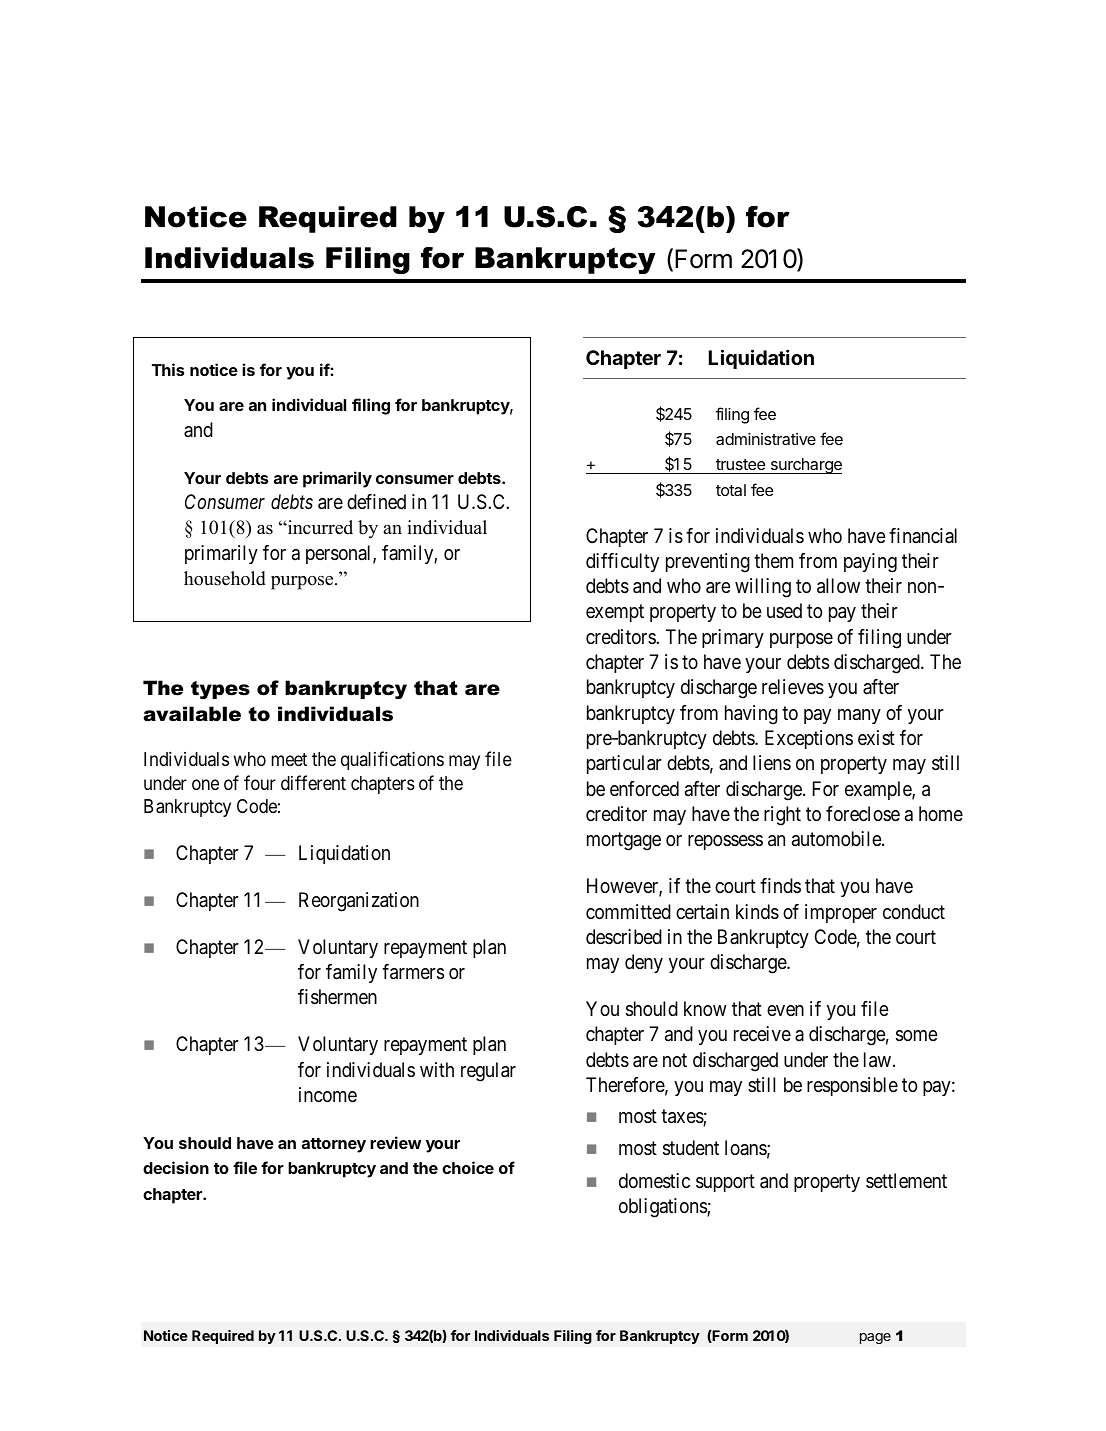 The image size is (1106, 1431). Describe the element at coordinates (337, 997) in the screenshot. I see `fishermen` at that location.
